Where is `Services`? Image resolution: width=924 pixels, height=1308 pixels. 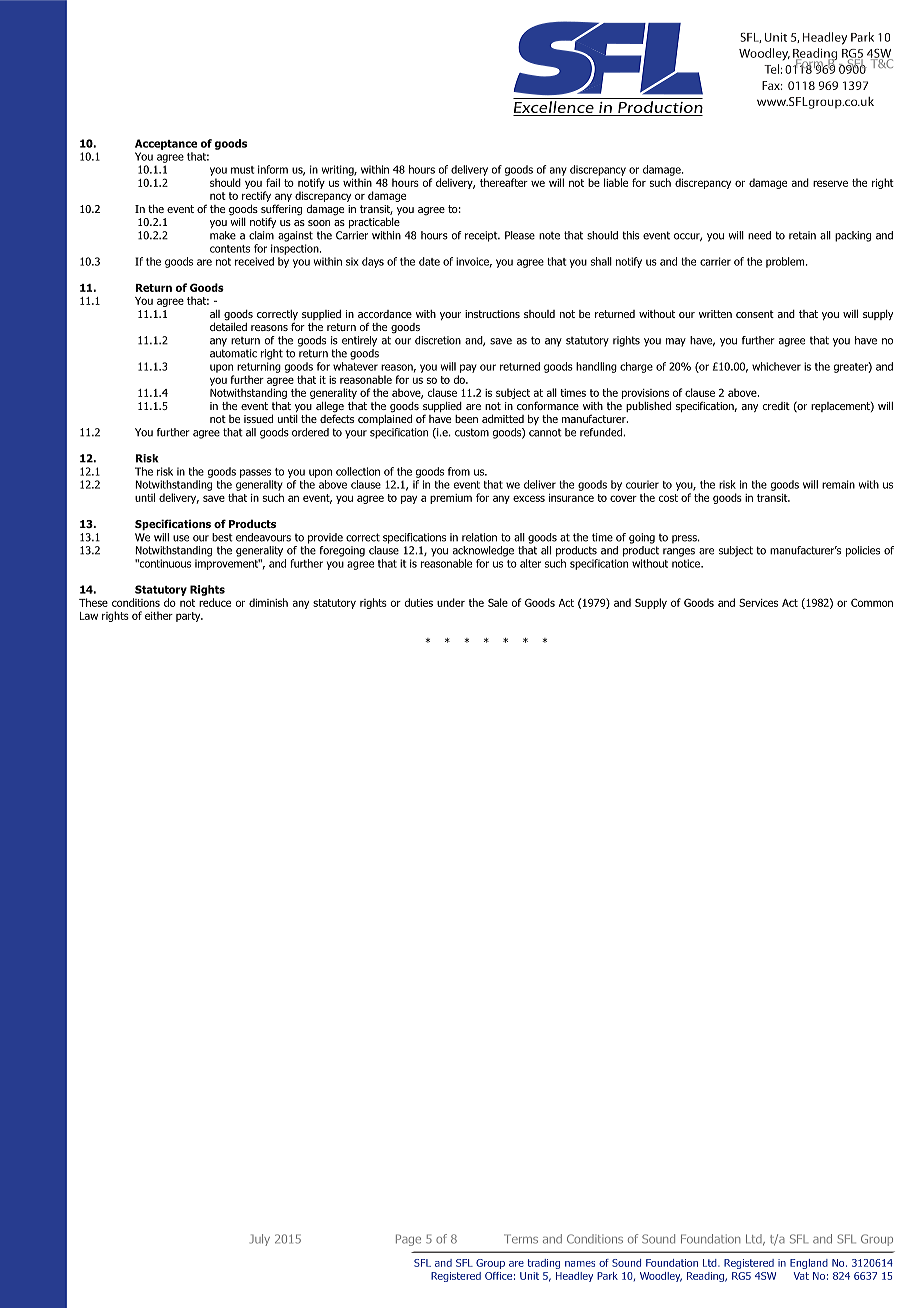 Services is located at coordinates (758, 602).
